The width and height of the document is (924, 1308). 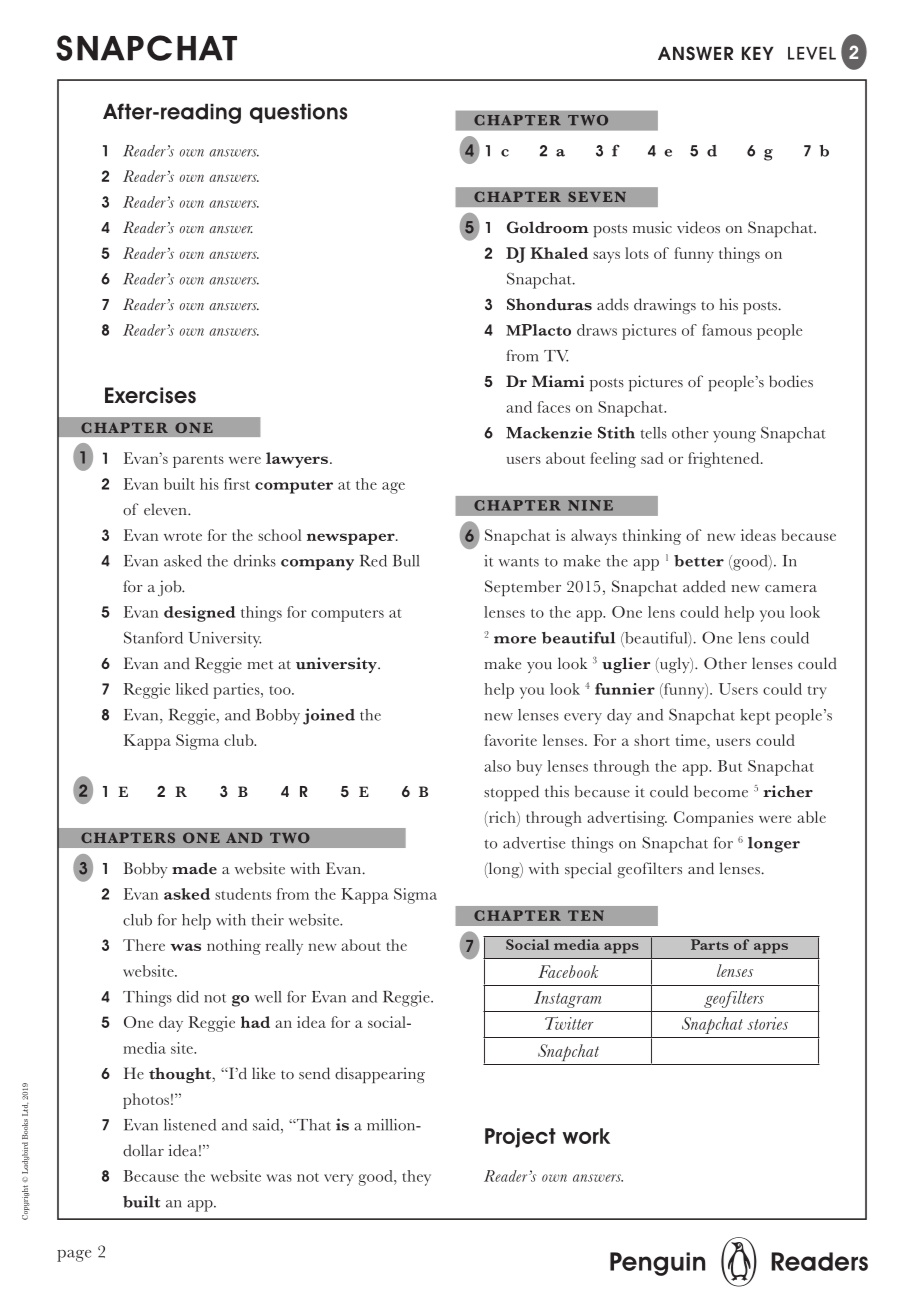 What do you see at coordinates (515, 640) in the document?
I see `more` at bounding box center [515, 640].
